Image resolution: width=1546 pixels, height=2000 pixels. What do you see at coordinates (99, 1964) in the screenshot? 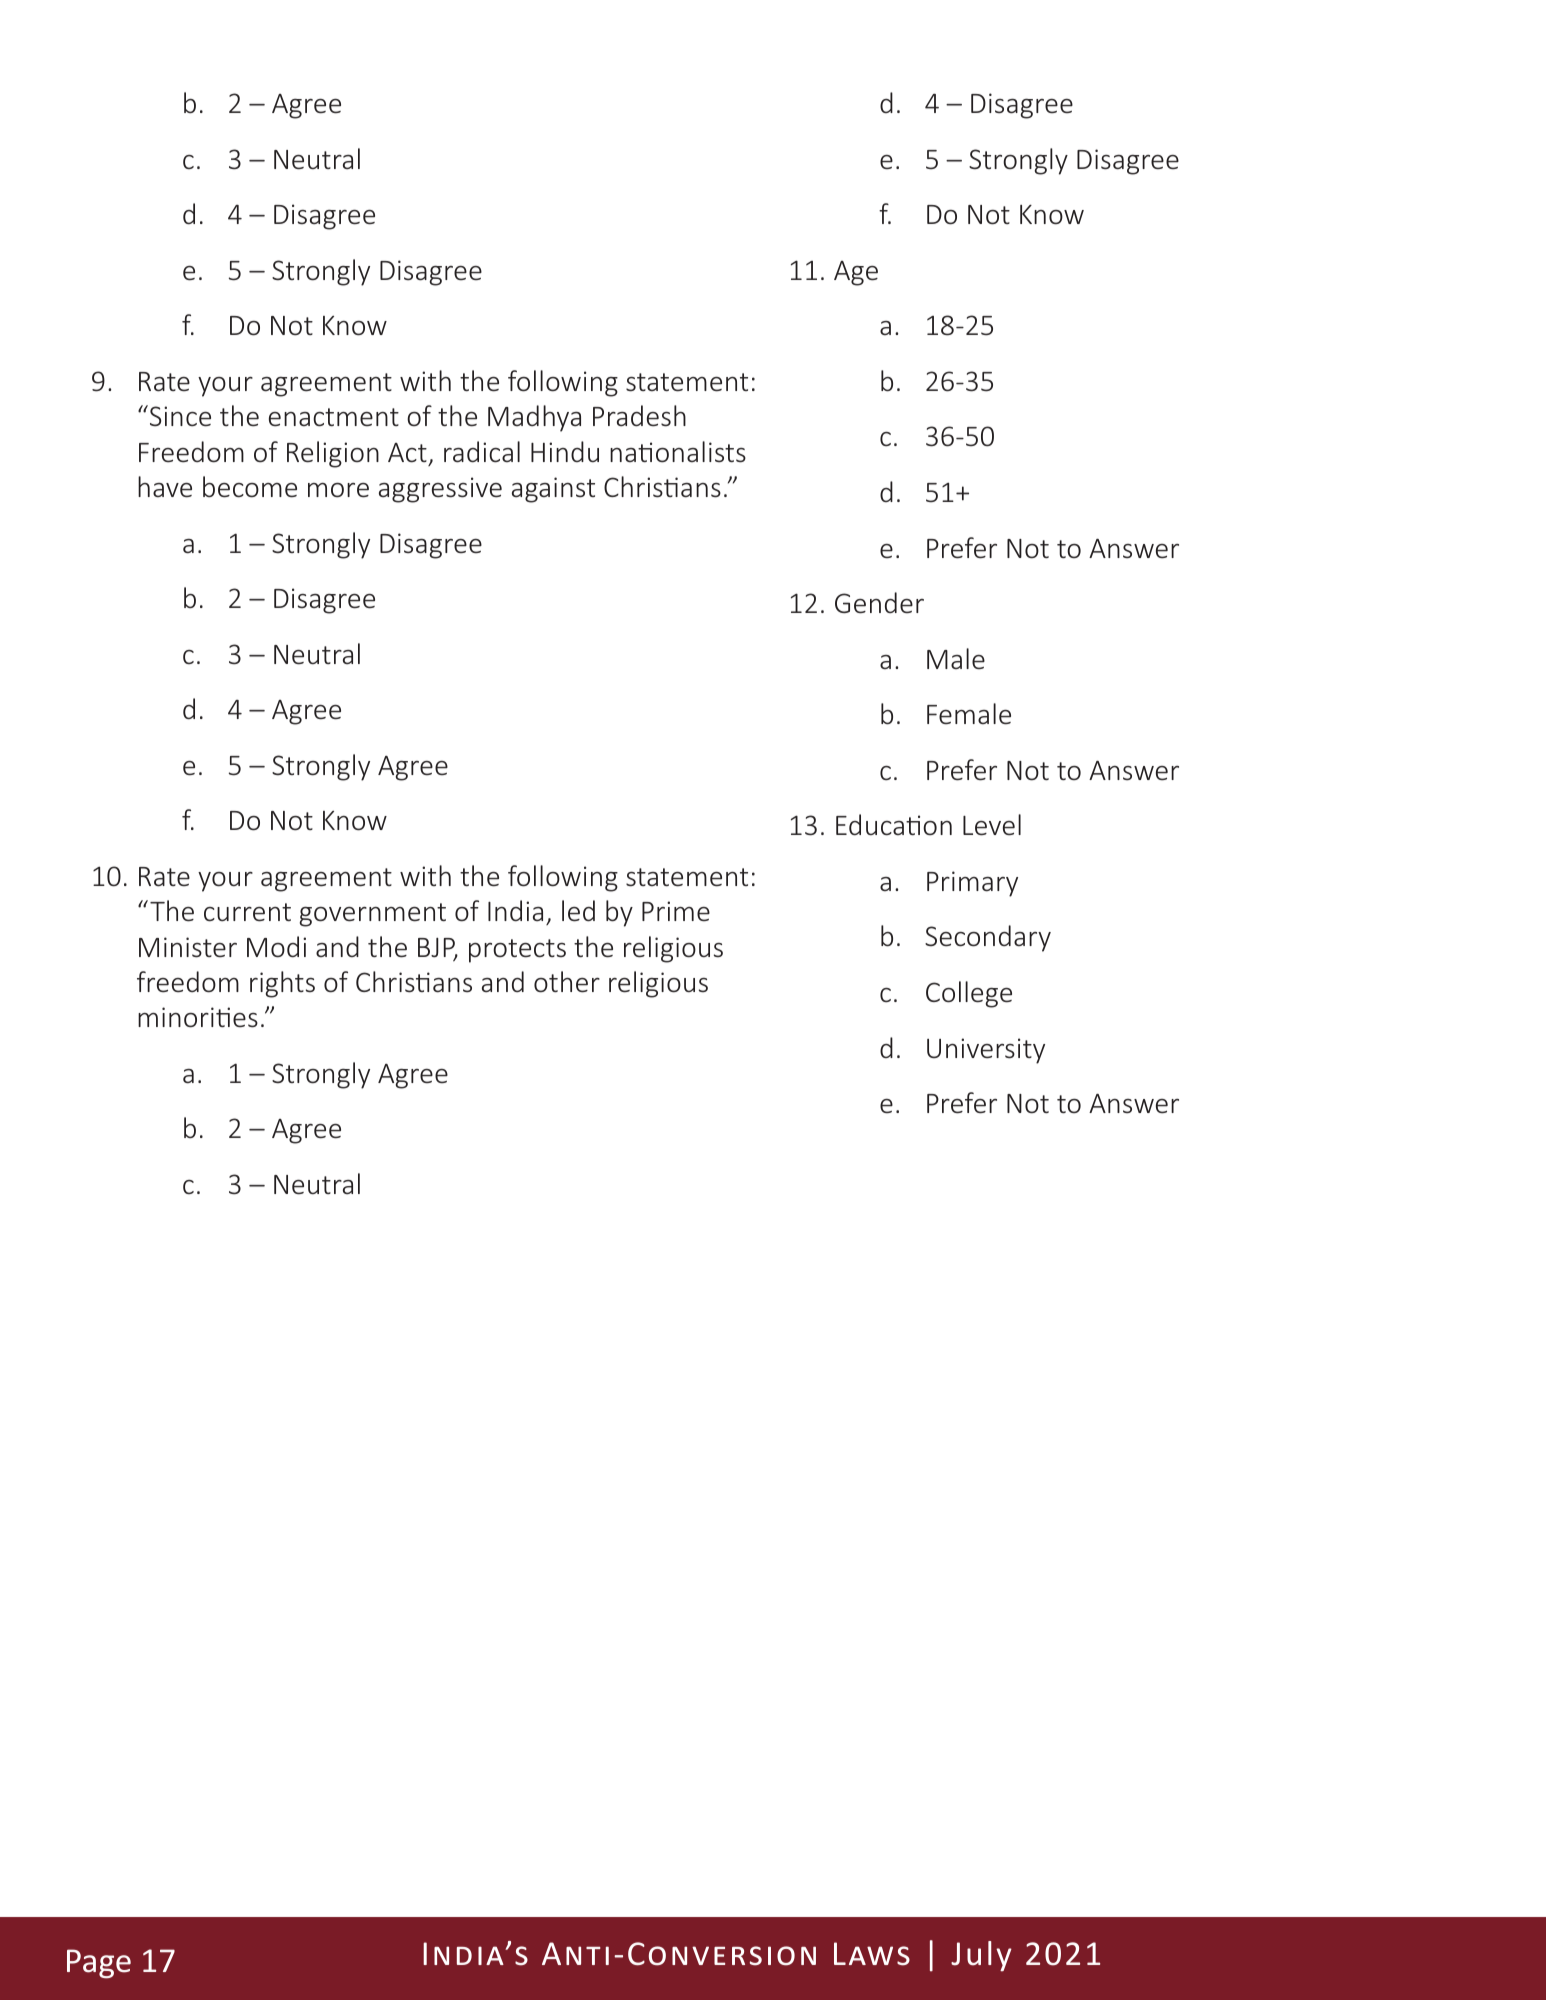
I see `Page` at bounding box center [99, 1964].
